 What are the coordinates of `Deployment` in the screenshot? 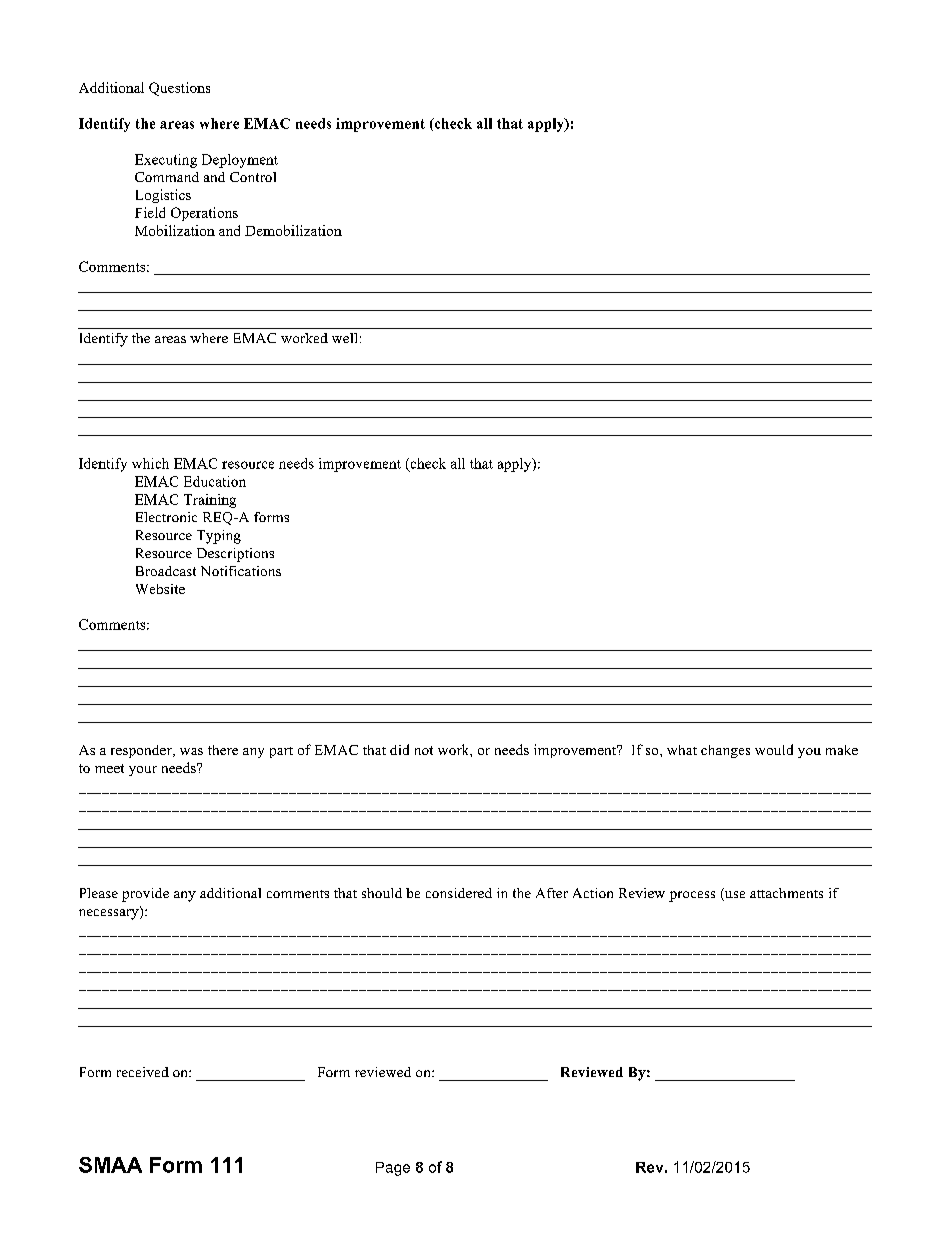 It's located at (240, 161).
